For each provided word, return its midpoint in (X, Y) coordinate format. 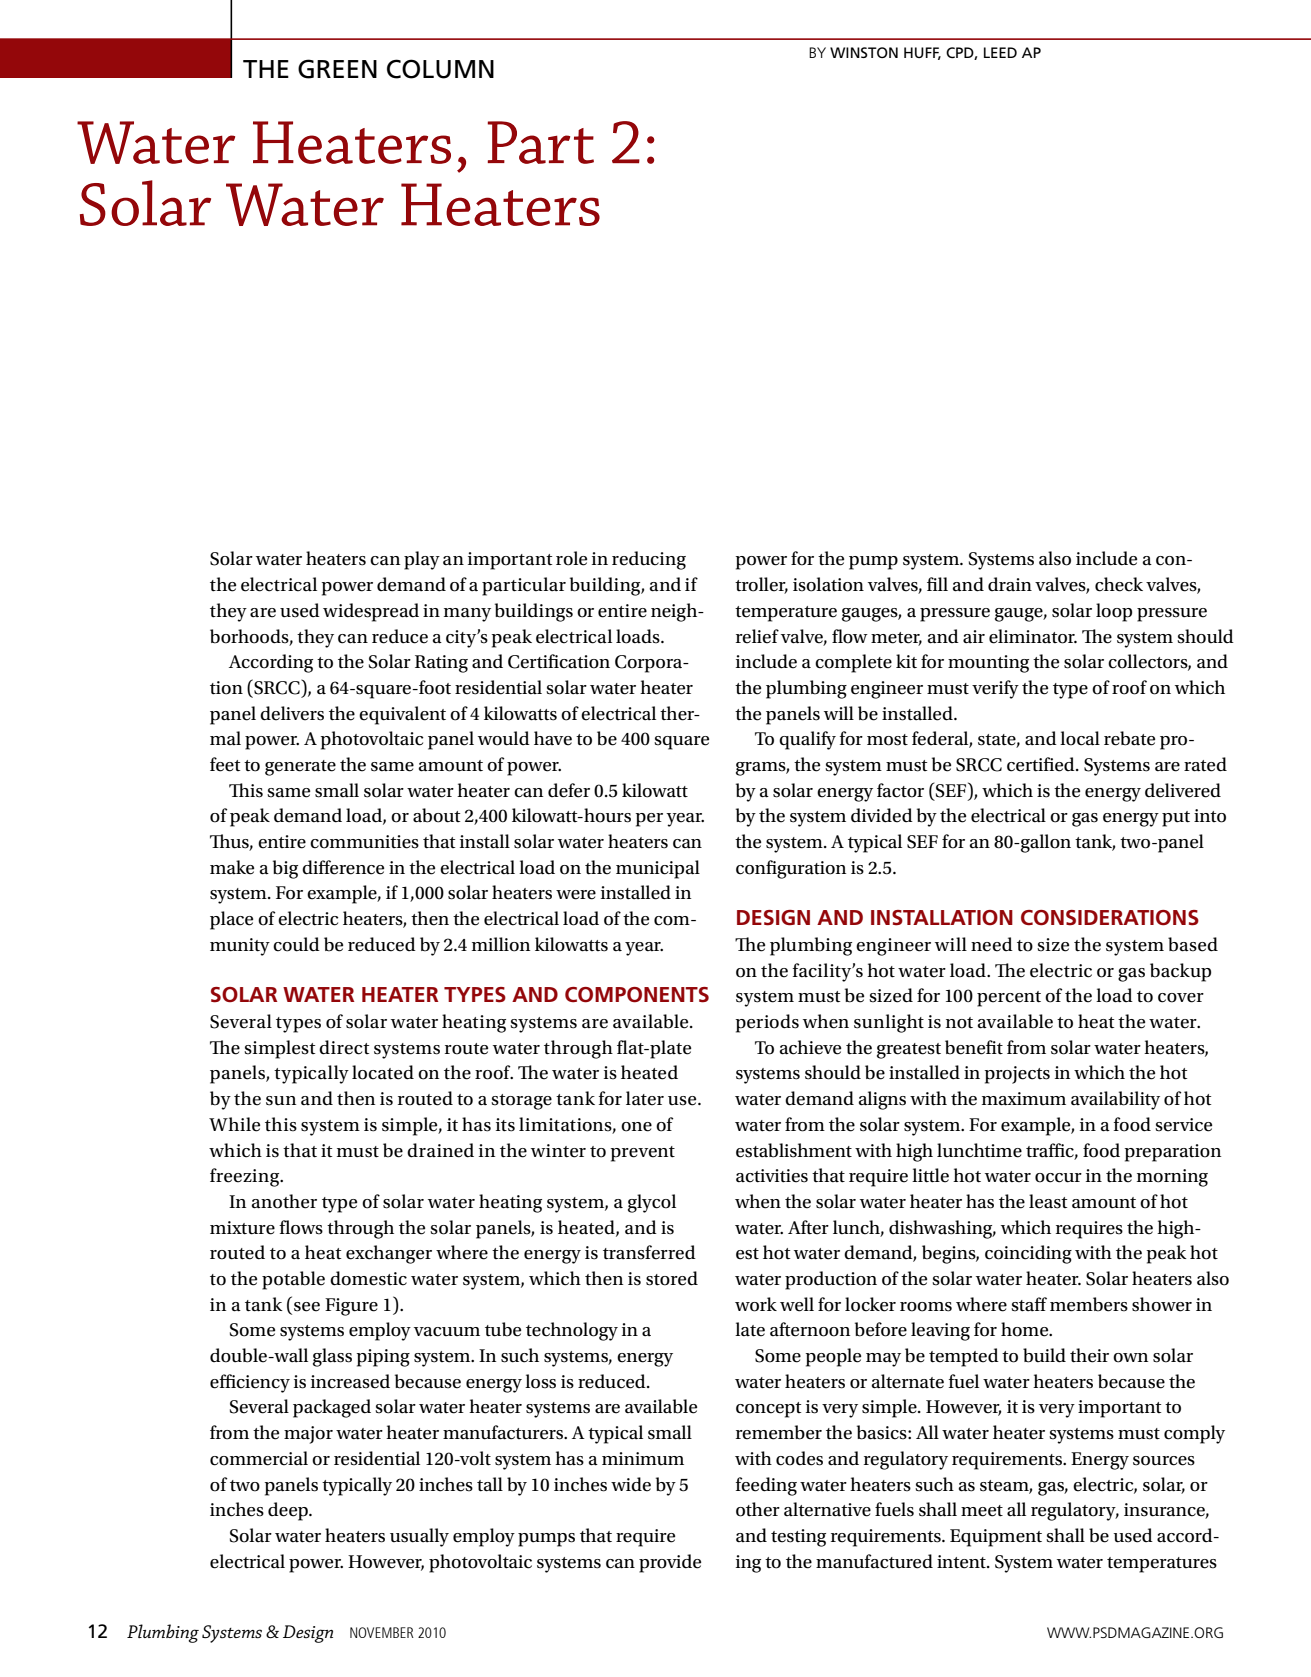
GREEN (337, 69)
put (1176, 819)
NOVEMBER (382, 1632)
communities (364, 842)
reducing (649, 560)
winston (864, 52)
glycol (652, 1203)
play (422, 560)
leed (1000, 52)
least (1048, 1201)
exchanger (389, 1254)
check (1119, 584)
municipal (658, 869)
